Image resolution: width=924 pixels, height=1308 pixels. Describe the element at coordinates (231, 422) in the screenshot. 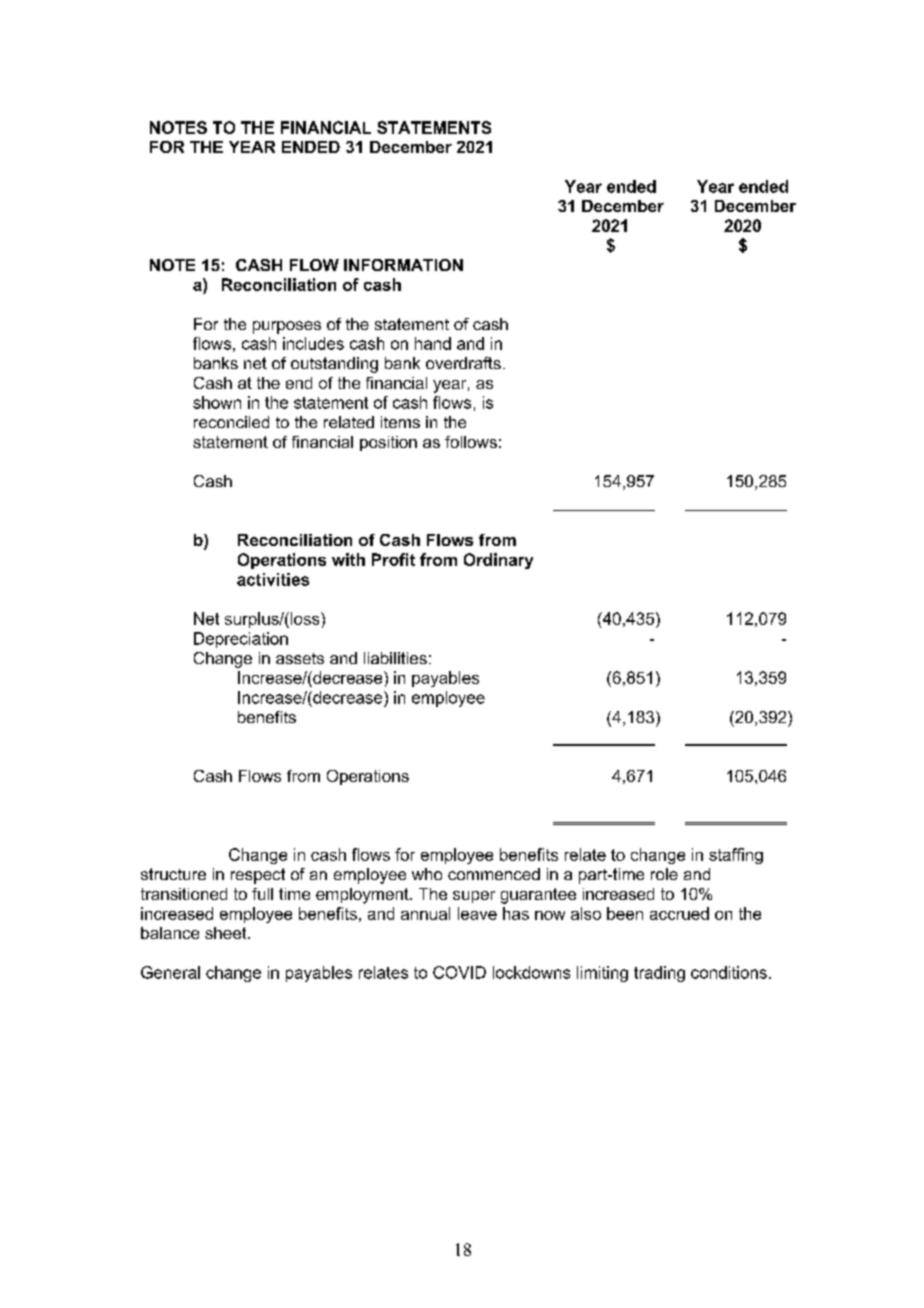

I see `reconciled` at that location.
